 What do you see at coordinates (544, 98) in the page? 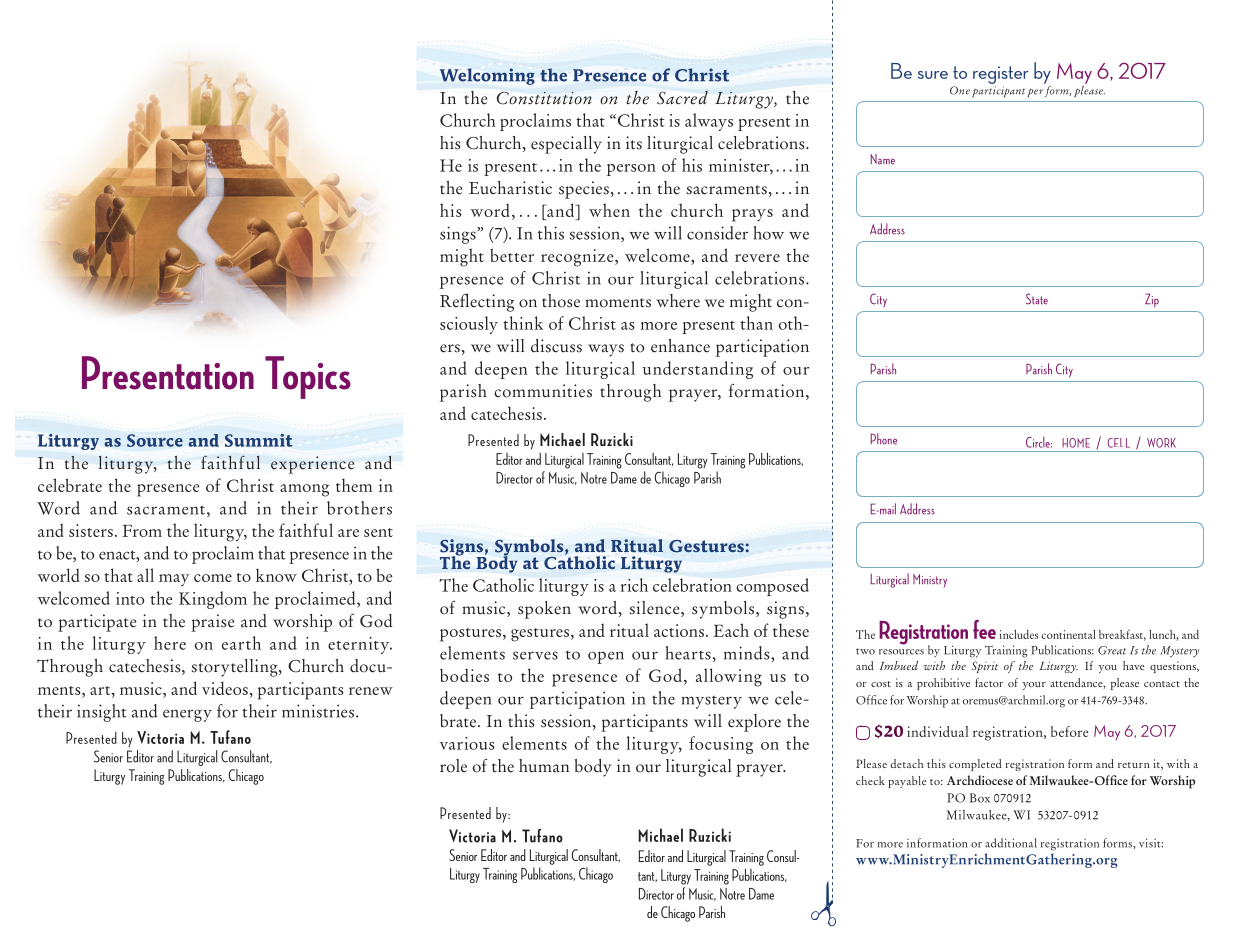
I see `Constitution` at bounding box center [544, 98].
